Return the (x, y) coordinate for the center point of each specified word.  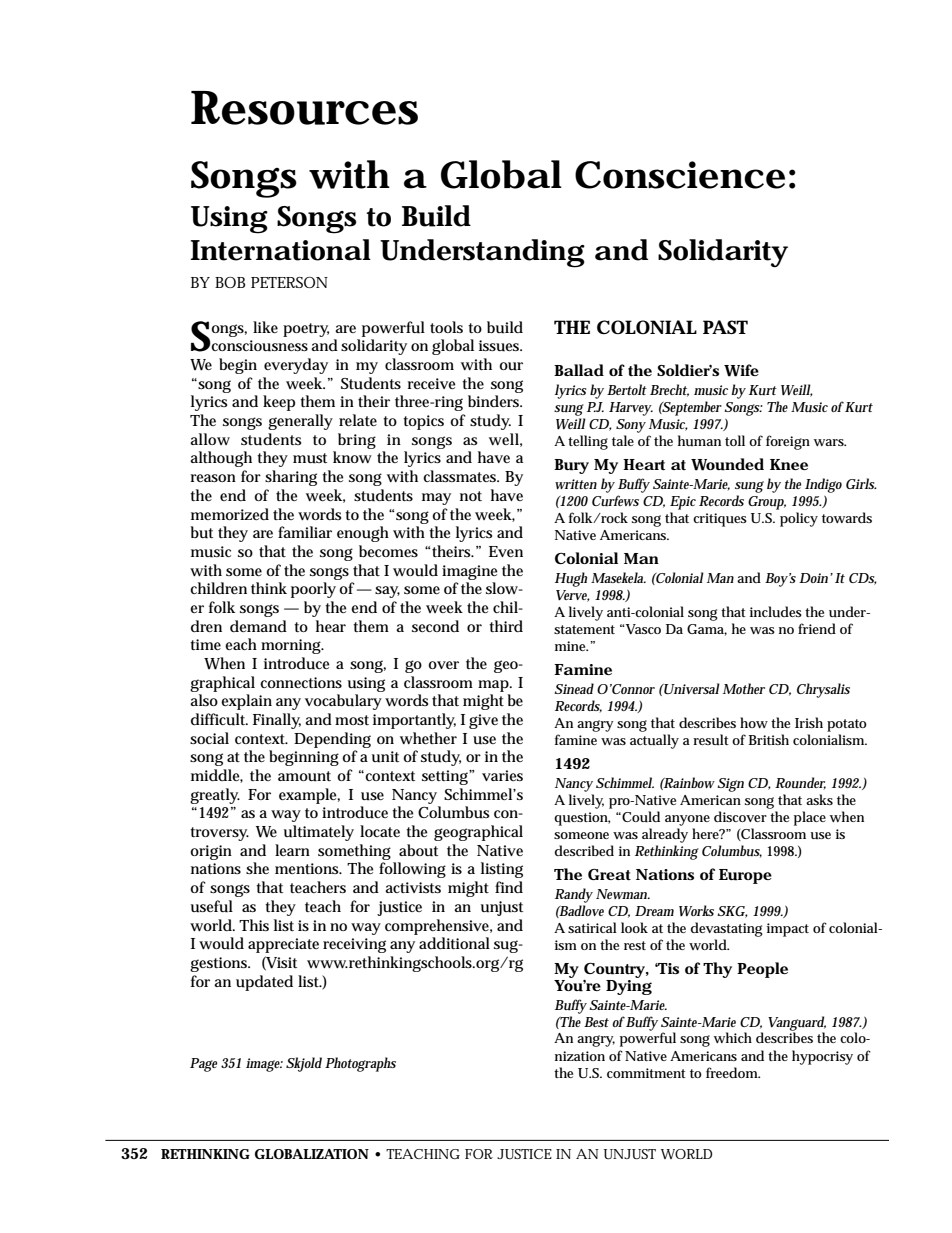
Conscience (680, 175)
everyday (296, 366)
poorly (313, 590)
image (264, 1065)
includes (776, 611)
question (582, 819)
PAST (725, 327)
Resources (304, 108)
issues (500, 346)
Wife (741, 370)
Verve (573, 596)
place (810, 818)
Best (596, 1022)
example (309, 796)
